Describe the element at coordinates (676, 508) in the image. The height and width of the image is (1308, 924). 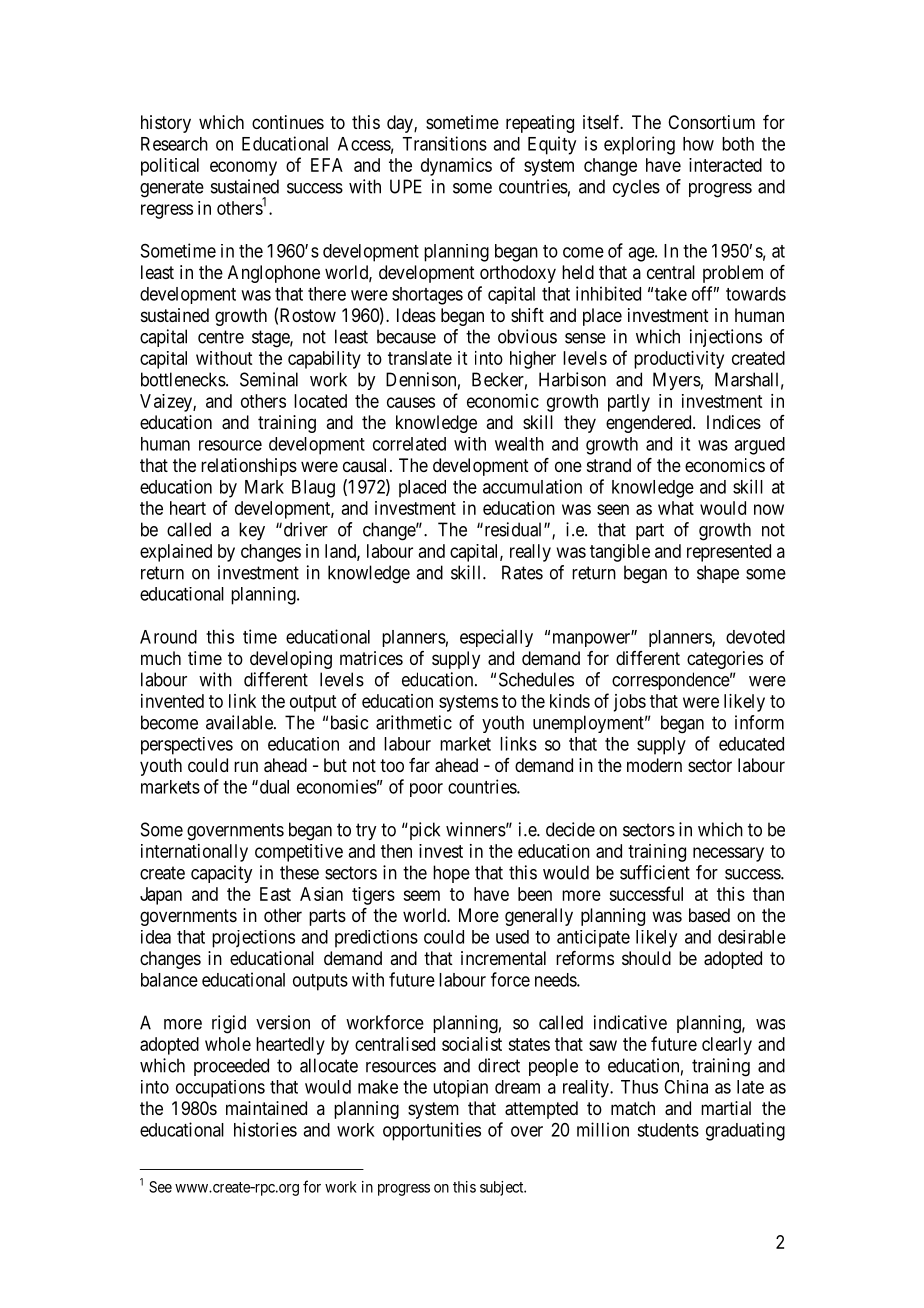
I see `what` at that location.
